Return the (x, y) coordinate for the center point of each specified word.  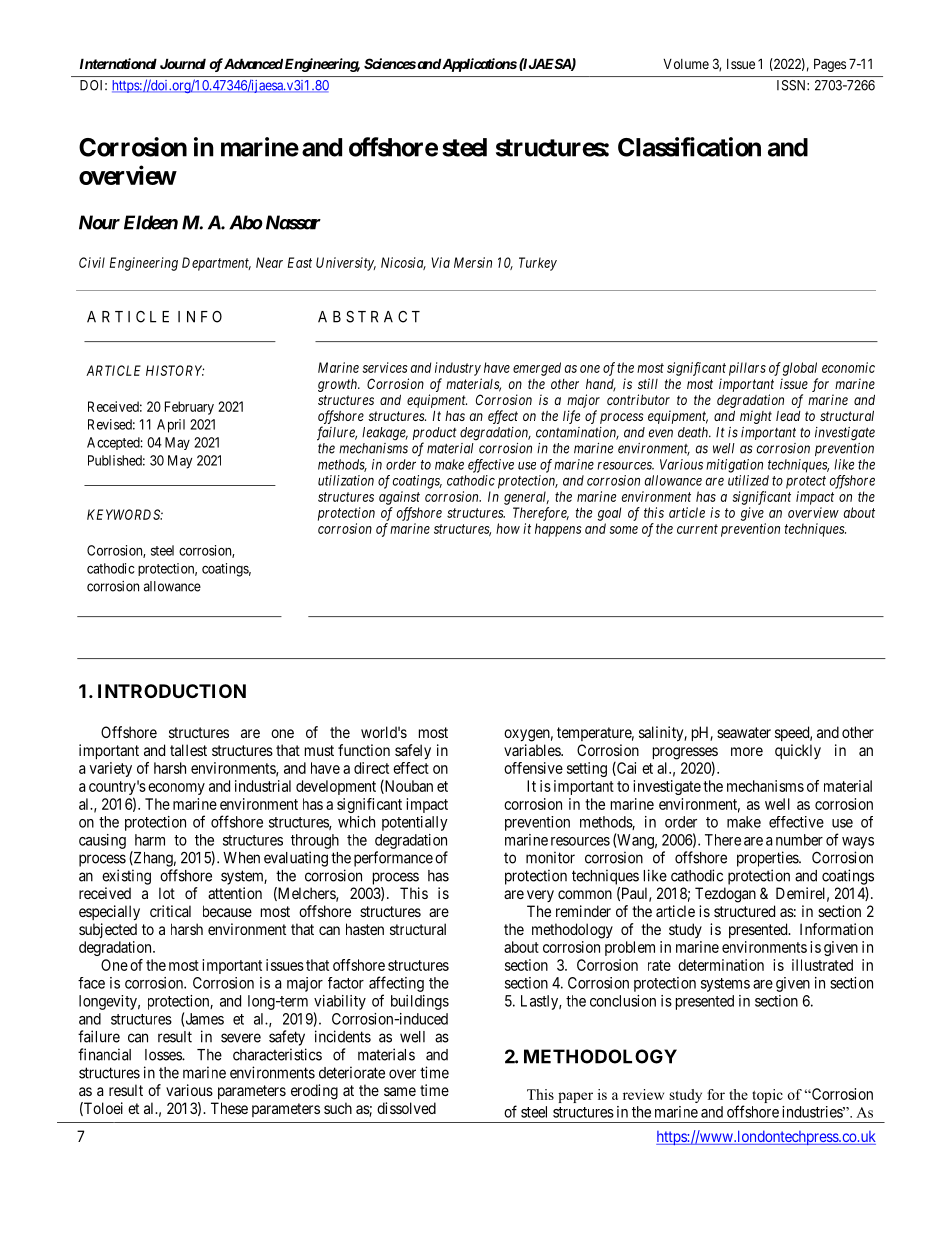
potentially (415, 823)
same (400, 1091)
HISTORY (175, 370)
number (799, 840)
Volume (686, 64)
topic (767, 1096)
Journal (183, 63)
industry (458, 369)
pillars (747, 369)
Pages (830, 65)
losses (164, 1055)
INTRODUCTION (172, 691)
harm (150, 840)
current (697, 529)
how (508, 528)
